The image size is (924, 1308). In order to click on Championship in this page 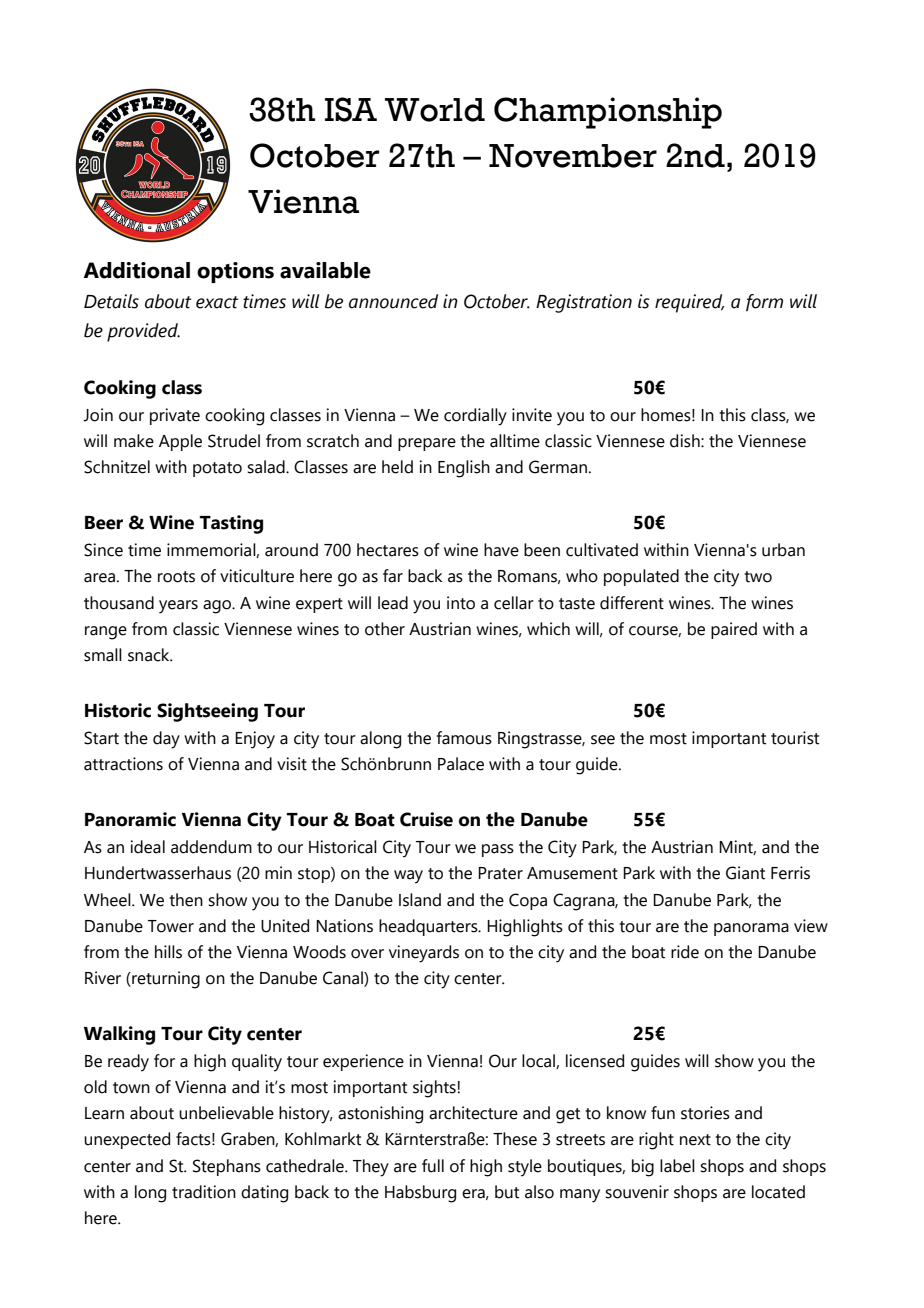, I will do `click(608, 113)`.
